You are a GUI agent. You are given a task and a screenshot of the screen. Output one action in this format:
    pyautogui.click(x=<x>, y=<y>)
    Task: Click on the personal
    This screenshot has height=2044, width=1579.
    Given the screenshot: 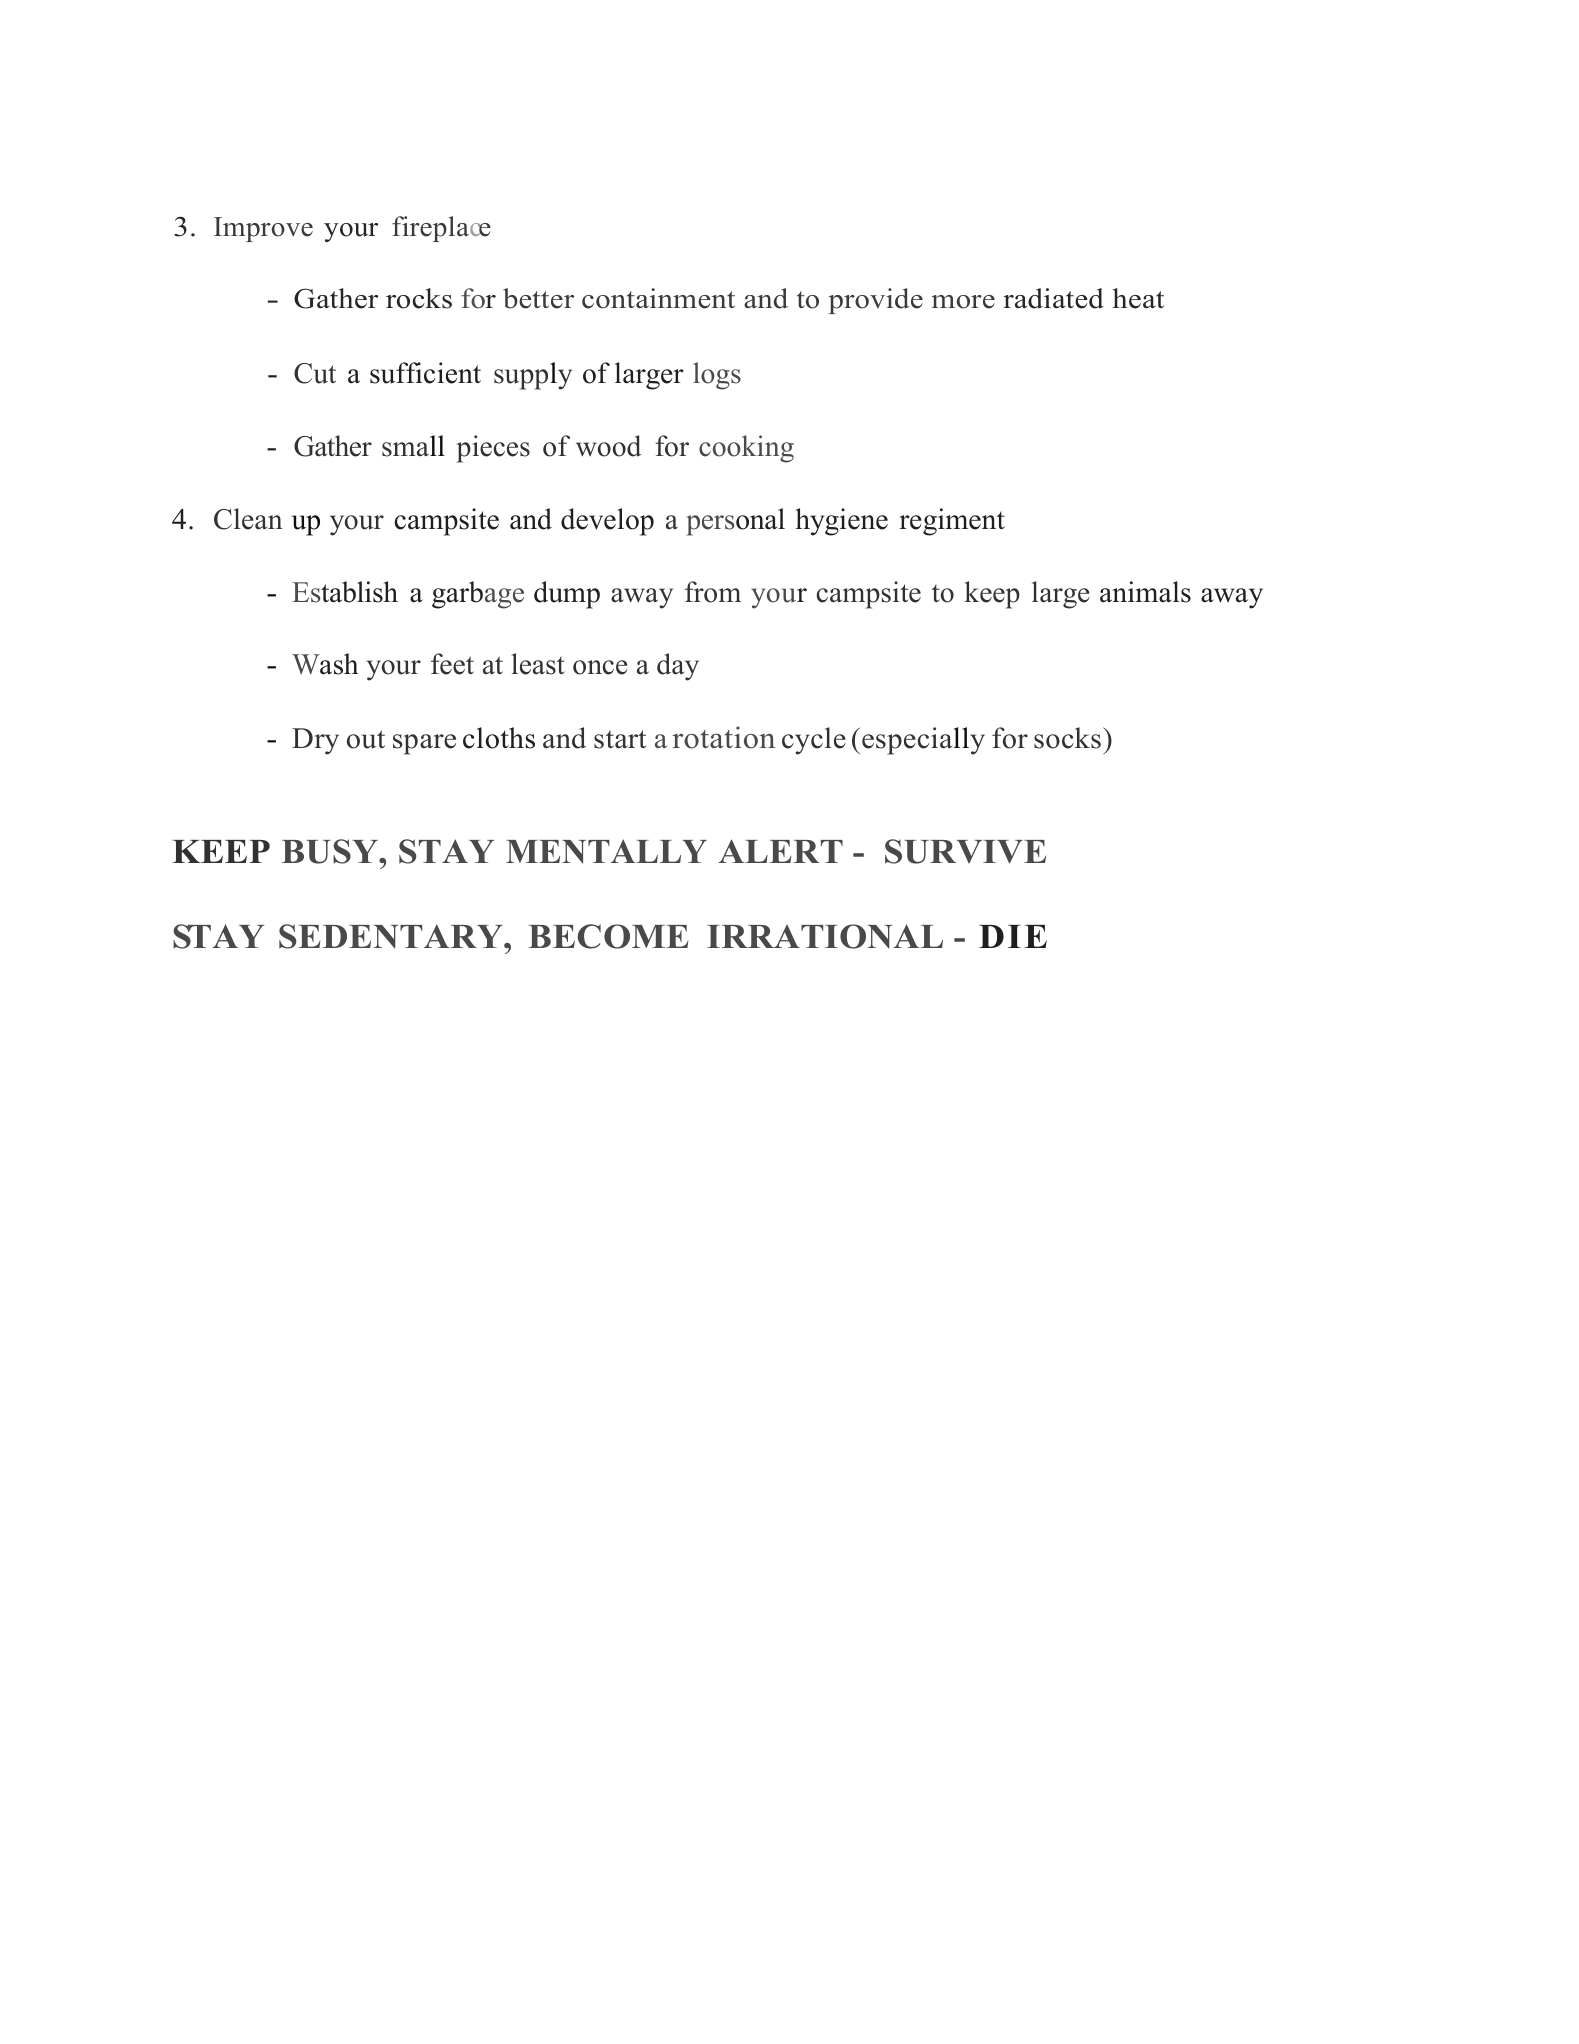 What is the action you would take?
    pyautogui.click(x=735, y=522)
